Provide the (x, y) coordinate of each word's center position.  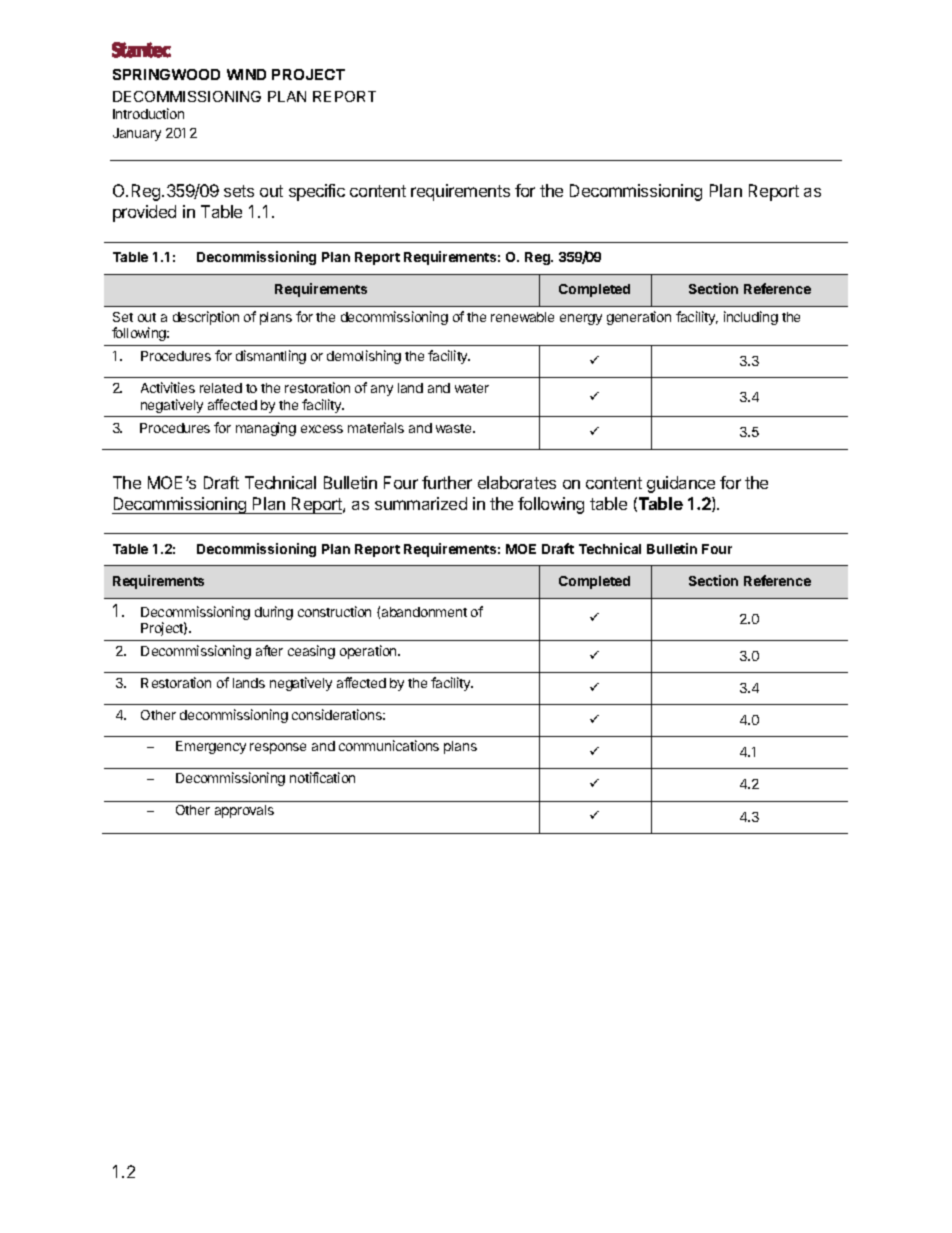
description (206, 318)
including (751, 318)
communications (389, 745)
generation (639, 318)
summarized (421, 503)
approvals (244, 811)
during (274, 613)
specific (317, 192)
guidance (681, 484)
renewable (522, 317)
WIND (246, 74)
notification (322, 777)
